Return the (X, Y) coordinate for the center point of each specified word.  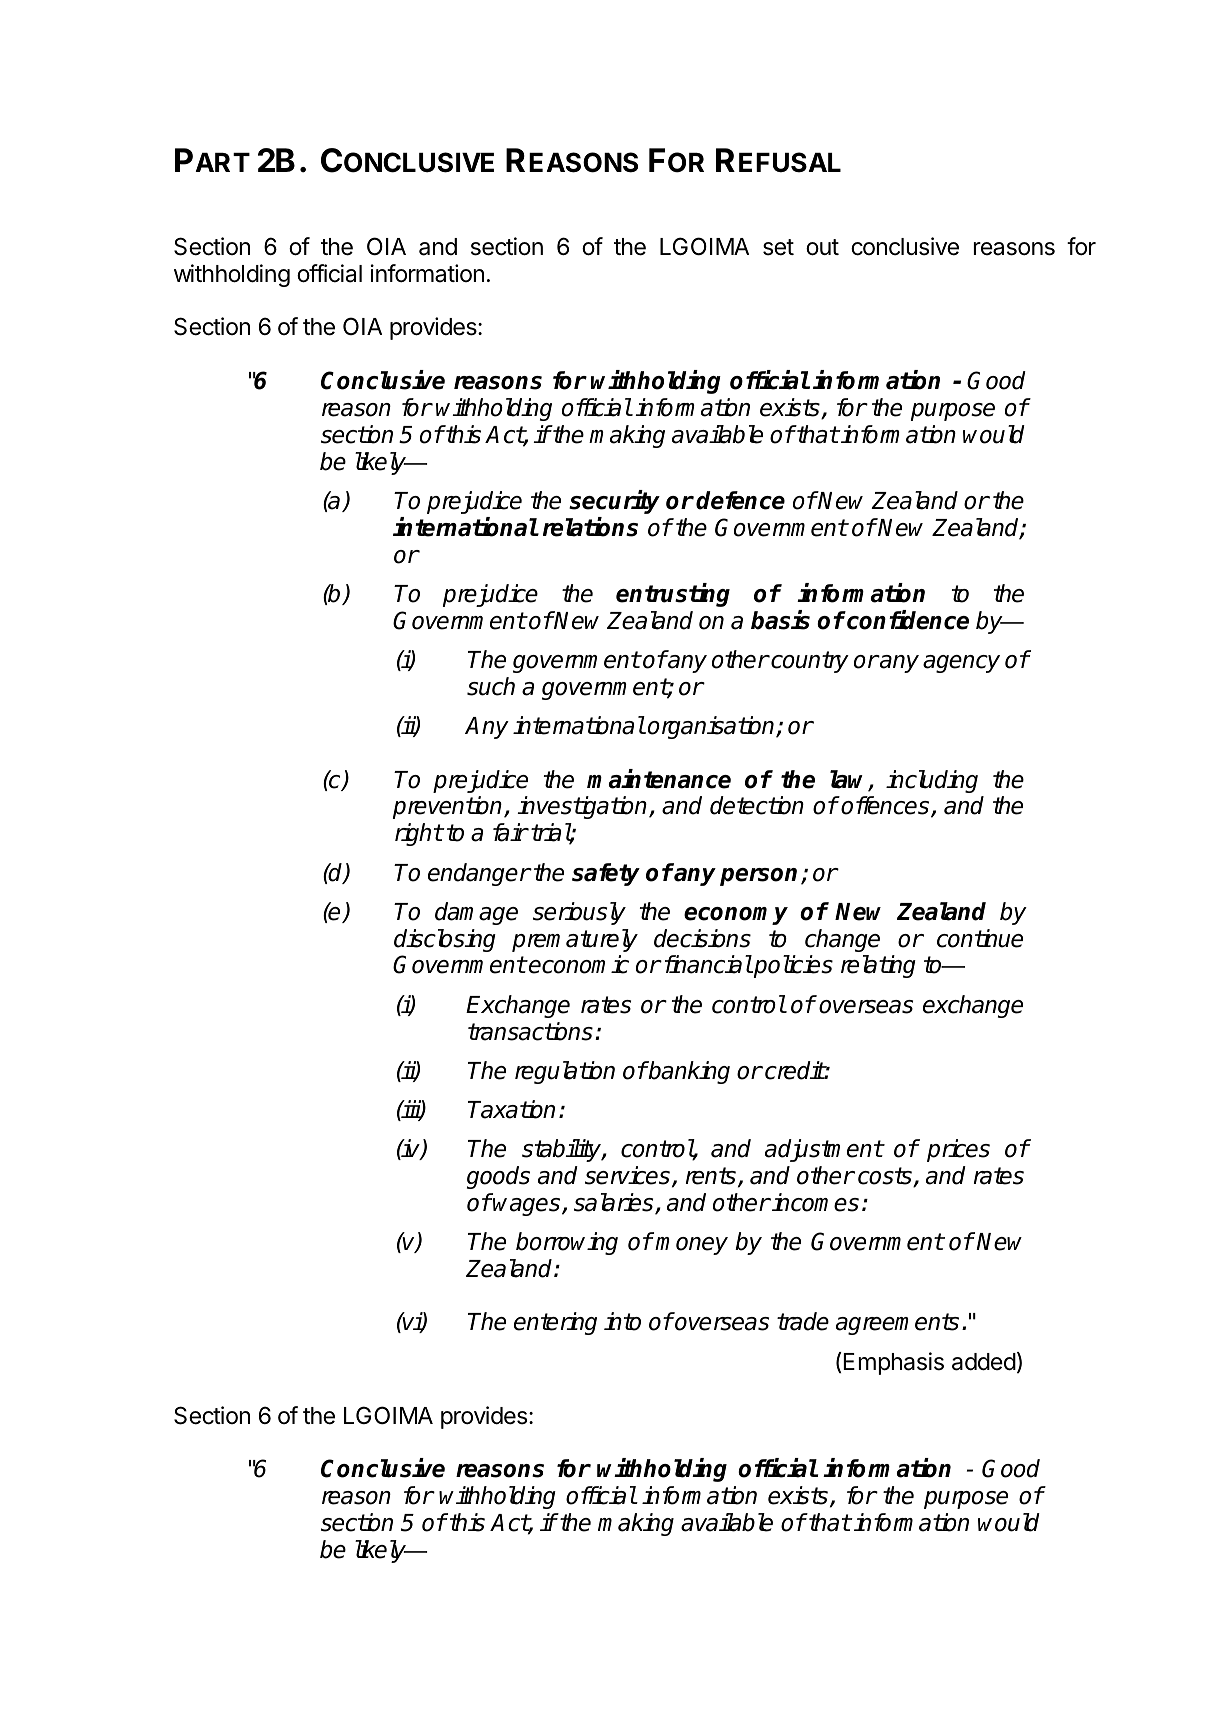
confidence (907, 620)
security (614, 502)
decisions (702, 938)
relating (878, 966)
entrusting (673, 595)
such (491, 686)
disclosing (445, 940)
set (778, 247)
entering (555, 1323)
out (822, 247)
